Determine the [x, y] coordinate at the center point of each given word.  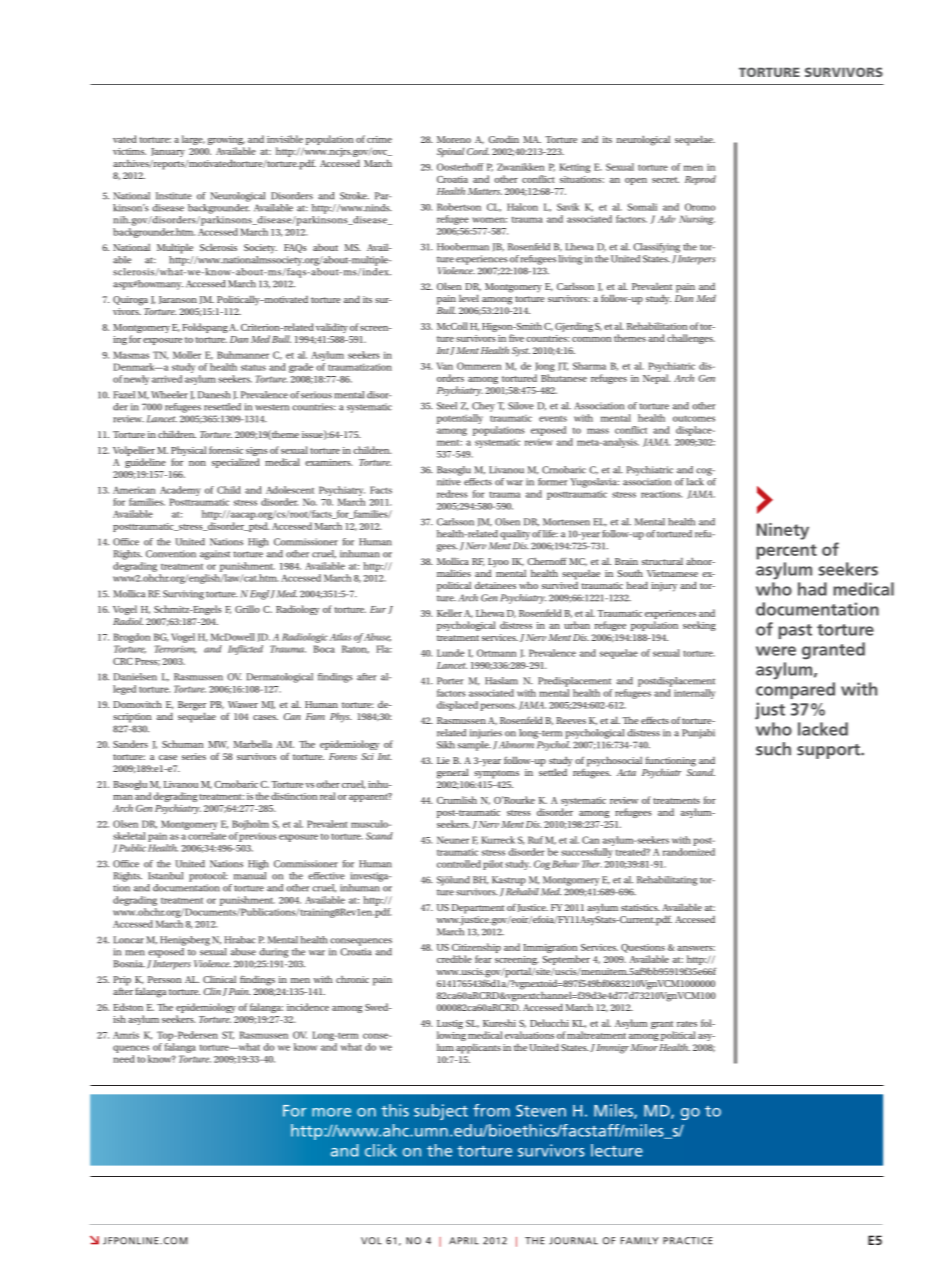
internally [694, 694]
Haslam [501, 681]
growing [226, 142]
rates [687, 1024]
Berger [192, 707]
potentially [460, 419]
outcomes [694, 418]
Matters [485, 191]
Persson [165, 979]
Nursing [697, 220]
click [381, 1150]
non [197, 463]
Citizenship [476, 949]
